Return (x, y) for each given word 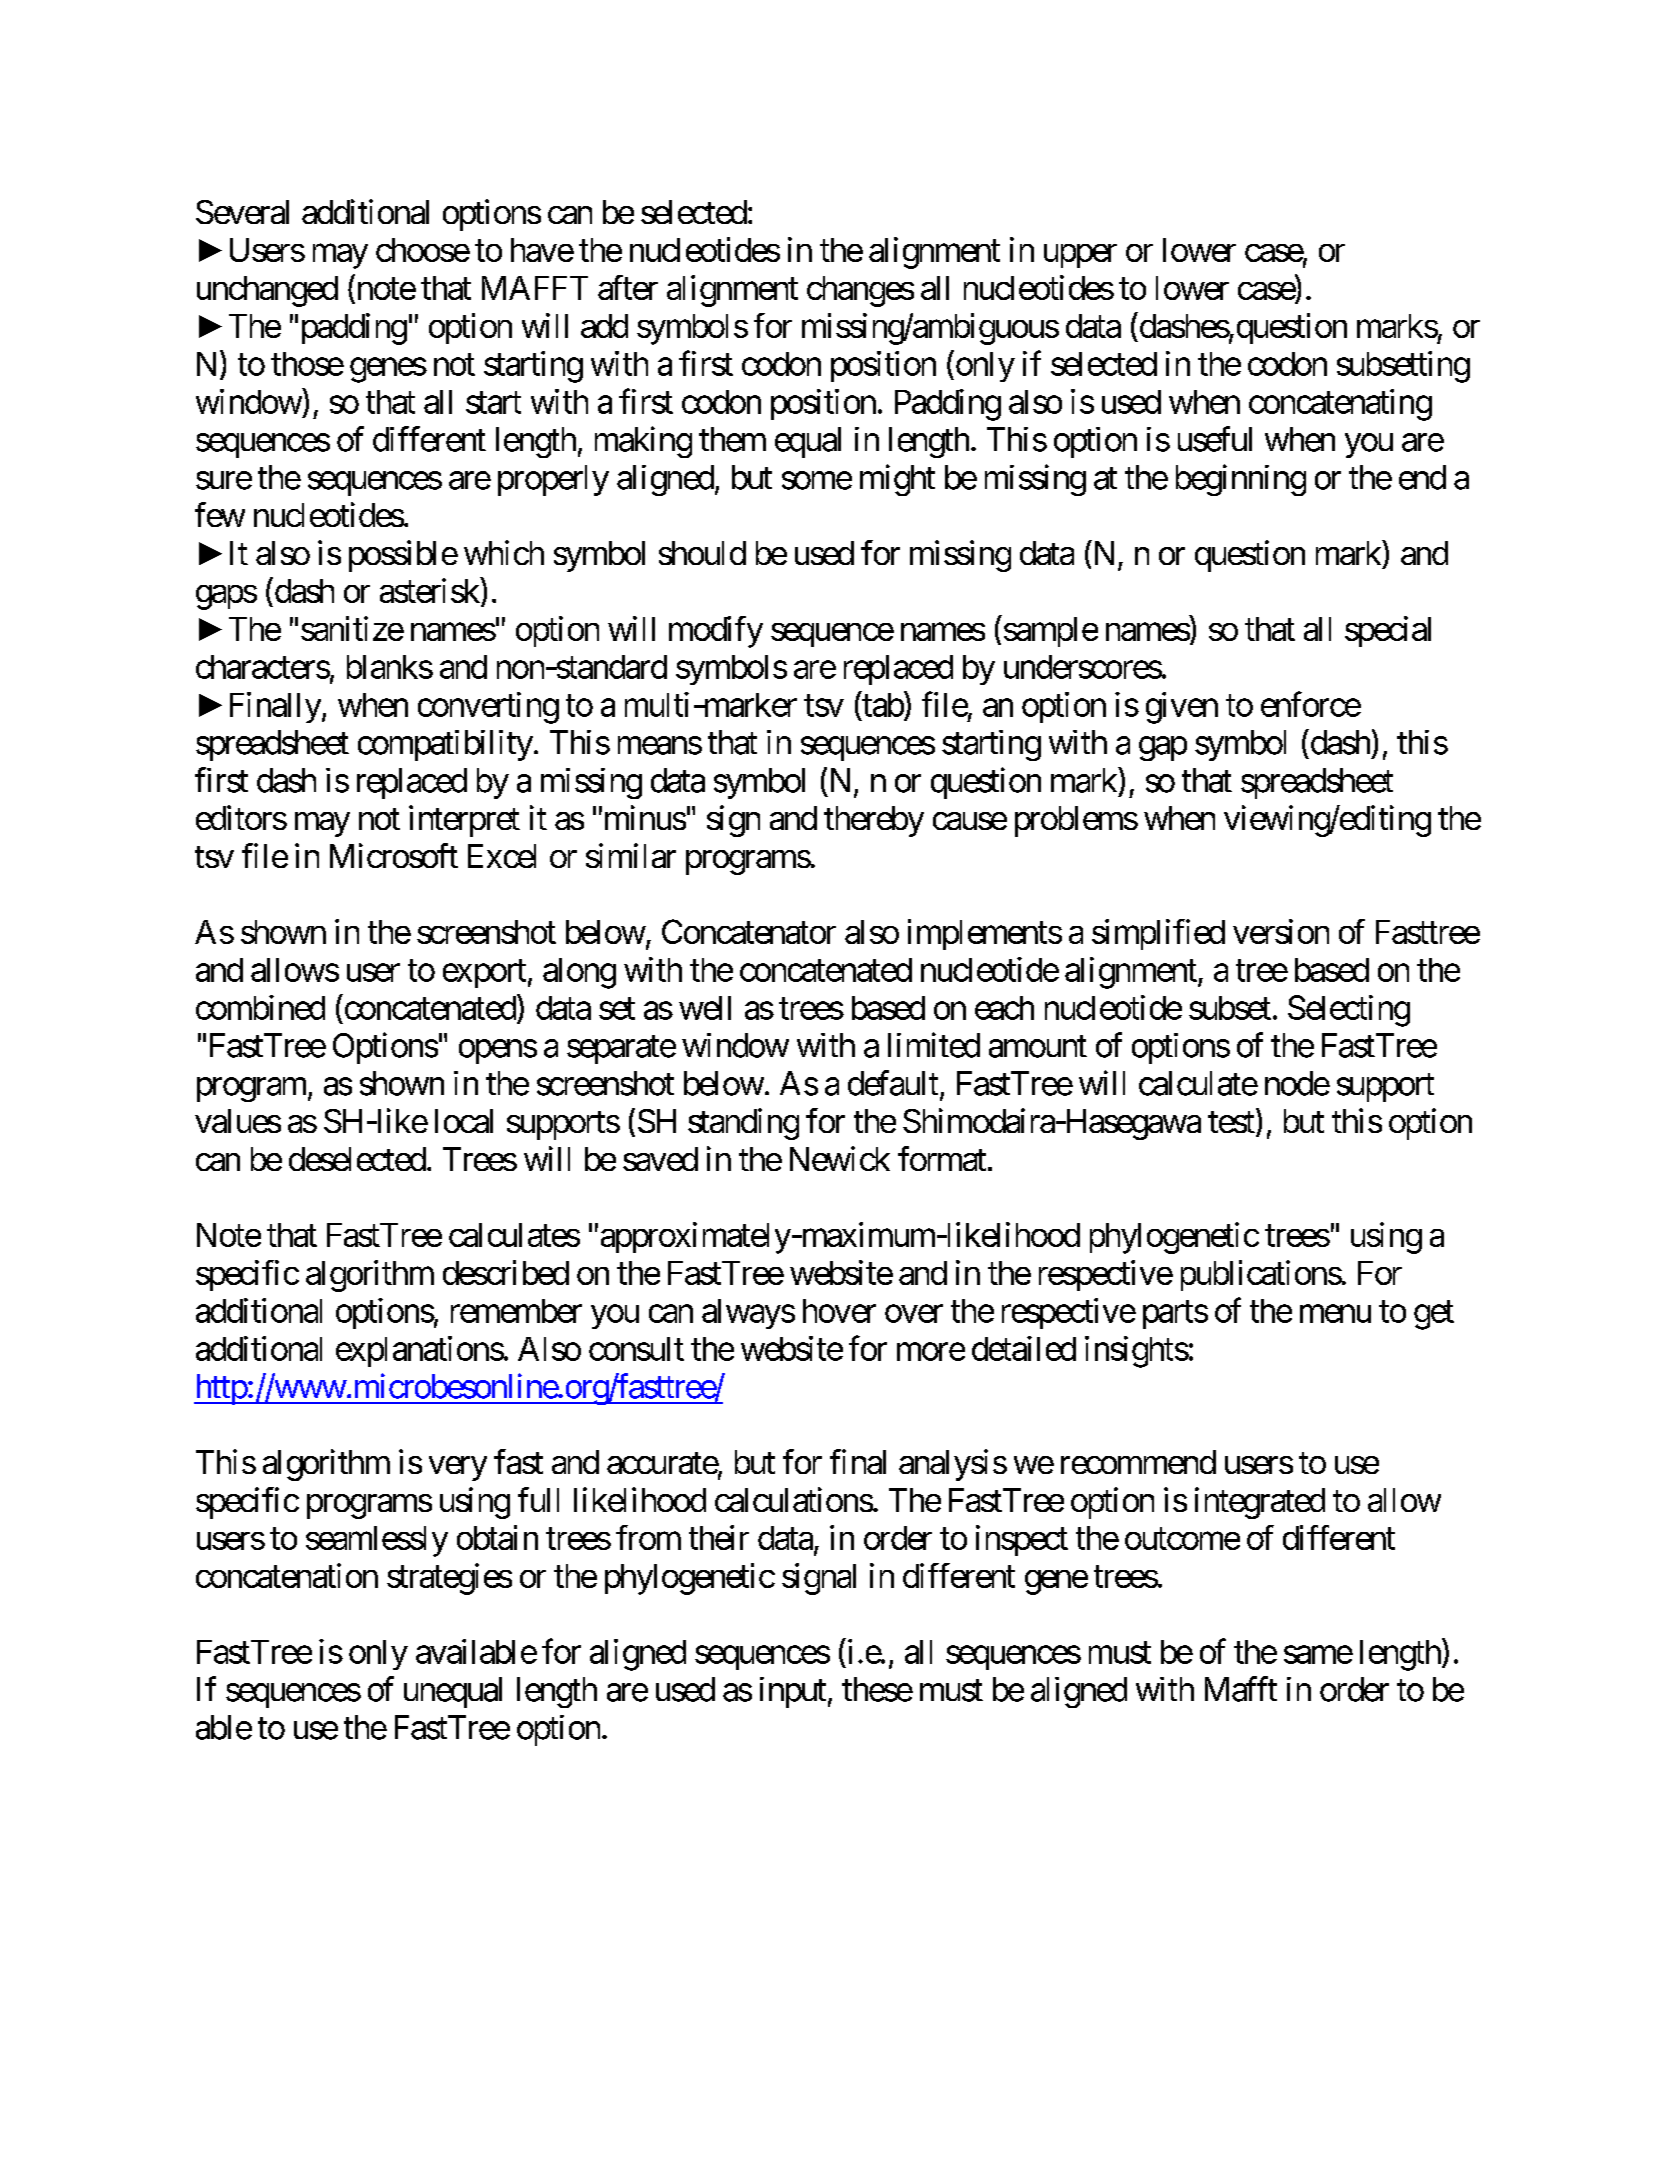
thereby (874, 821)
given (1182, 708)
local (464, 1121)
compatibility (445, 745)
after (628, 287)
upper (1080, 256)
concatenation (287, 1575)
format (942, 1158)
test (1231, 1122)
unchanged (267, 291)
